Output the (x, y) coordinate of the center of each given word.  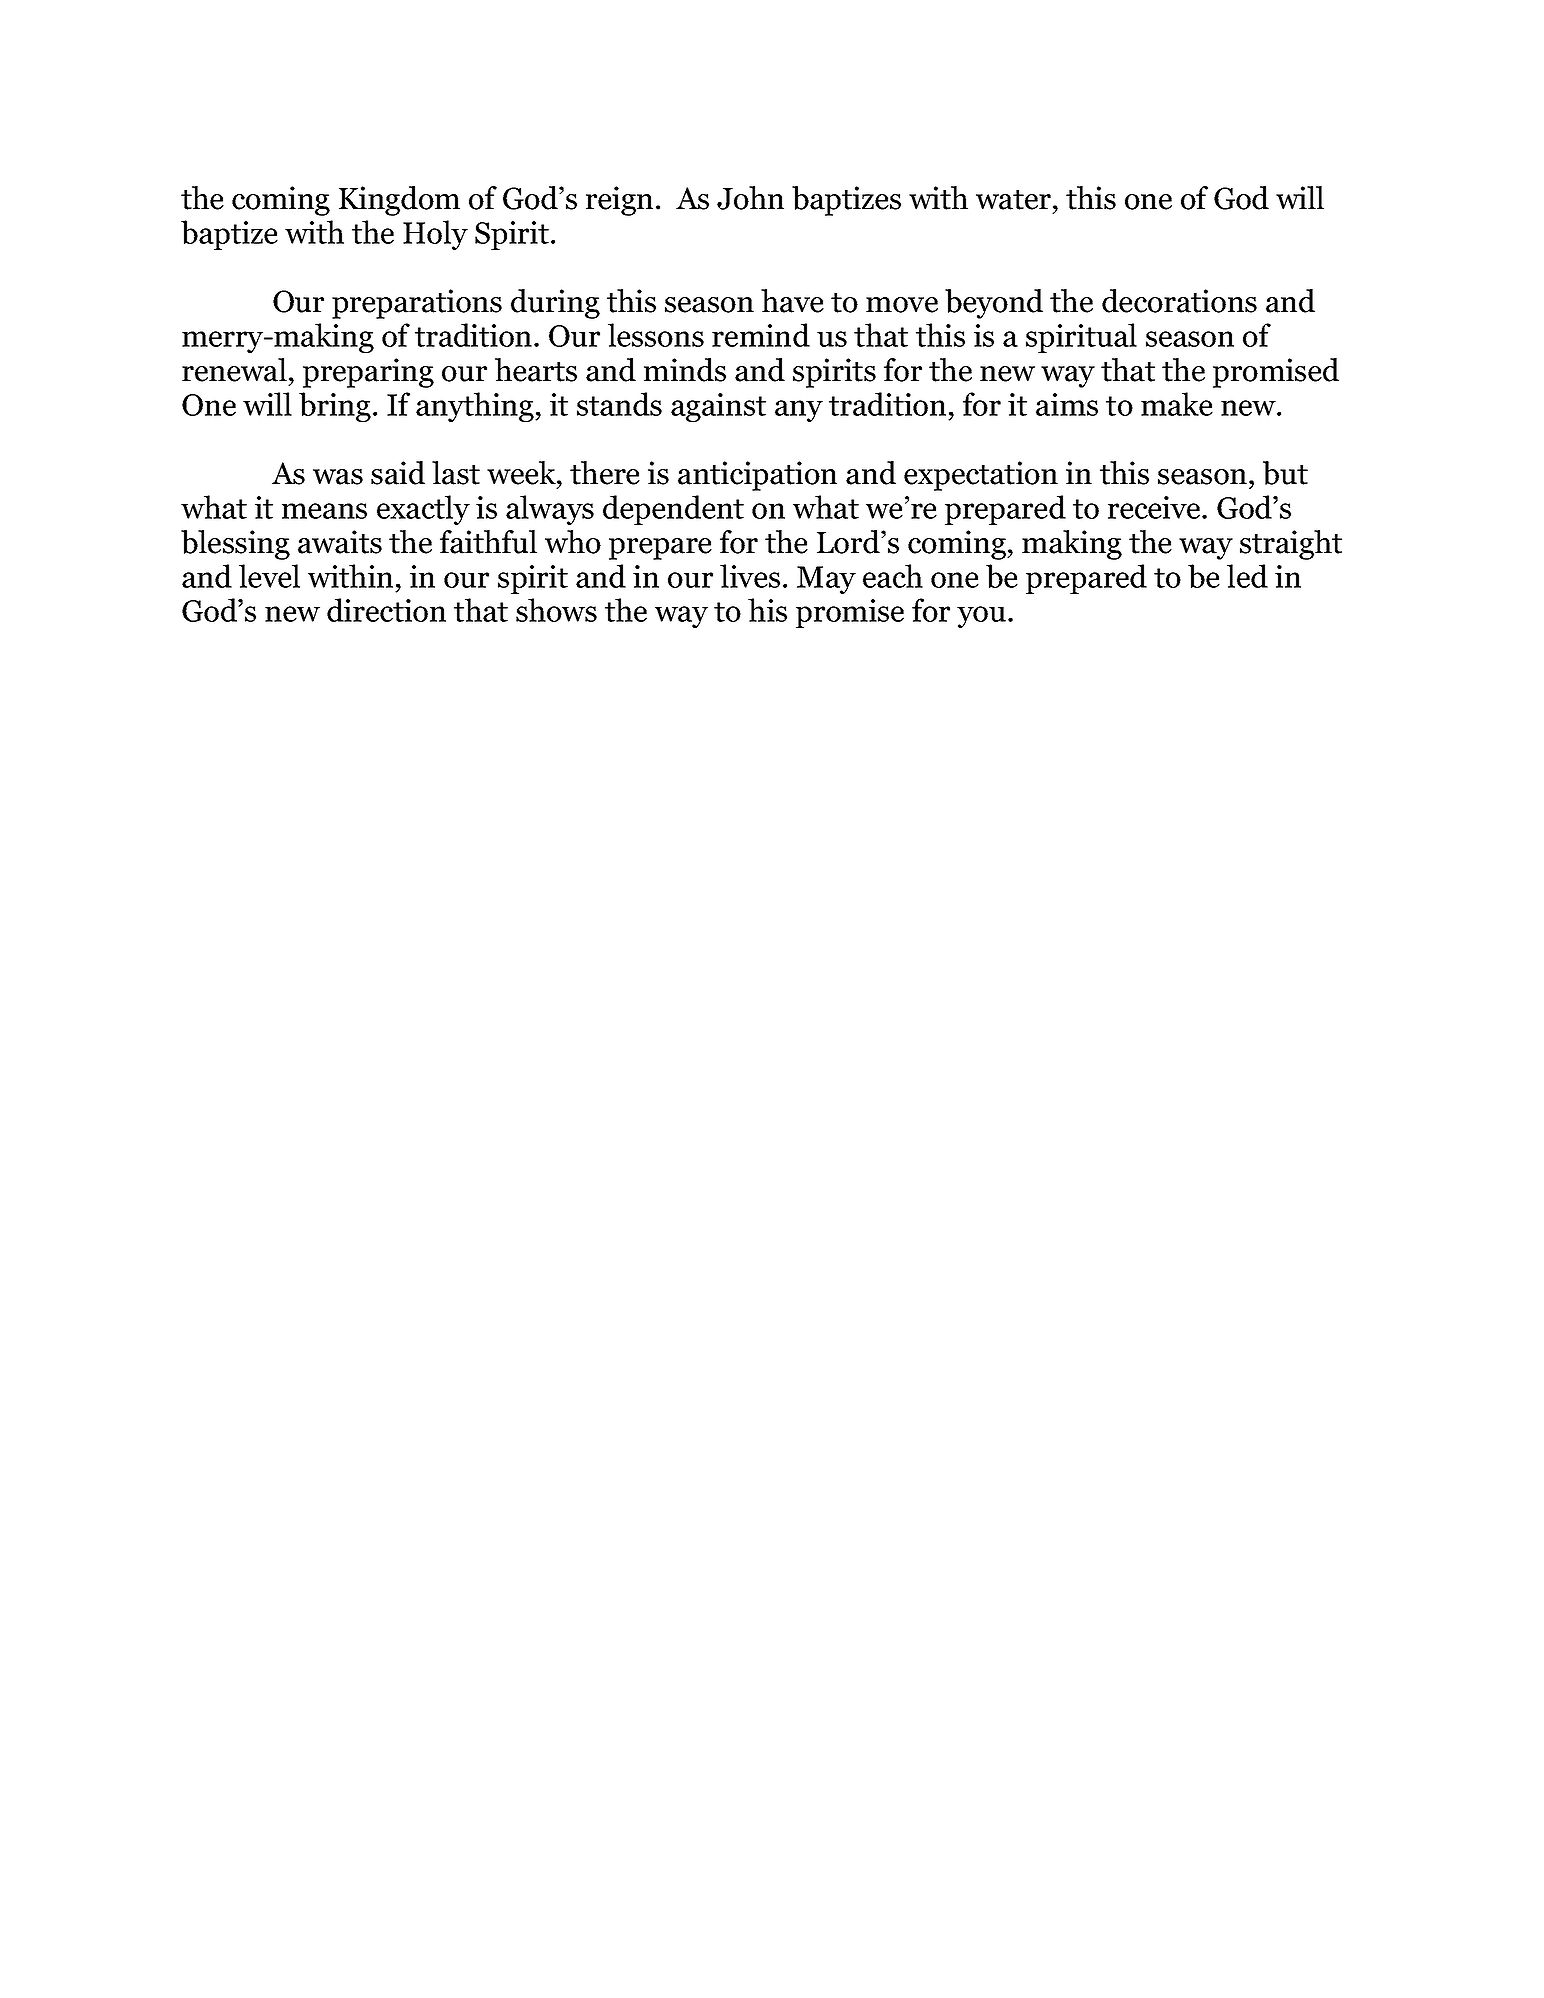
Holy (435, 235)
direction (386, 610)
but (1285, 473)
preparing (368, 373)
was (338, 477)
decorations (1179, 301)
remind (761, 335)
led (1247, 576)
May (826, 580)
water (1013, 200)
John (750, 198)
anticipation (757, 476)
